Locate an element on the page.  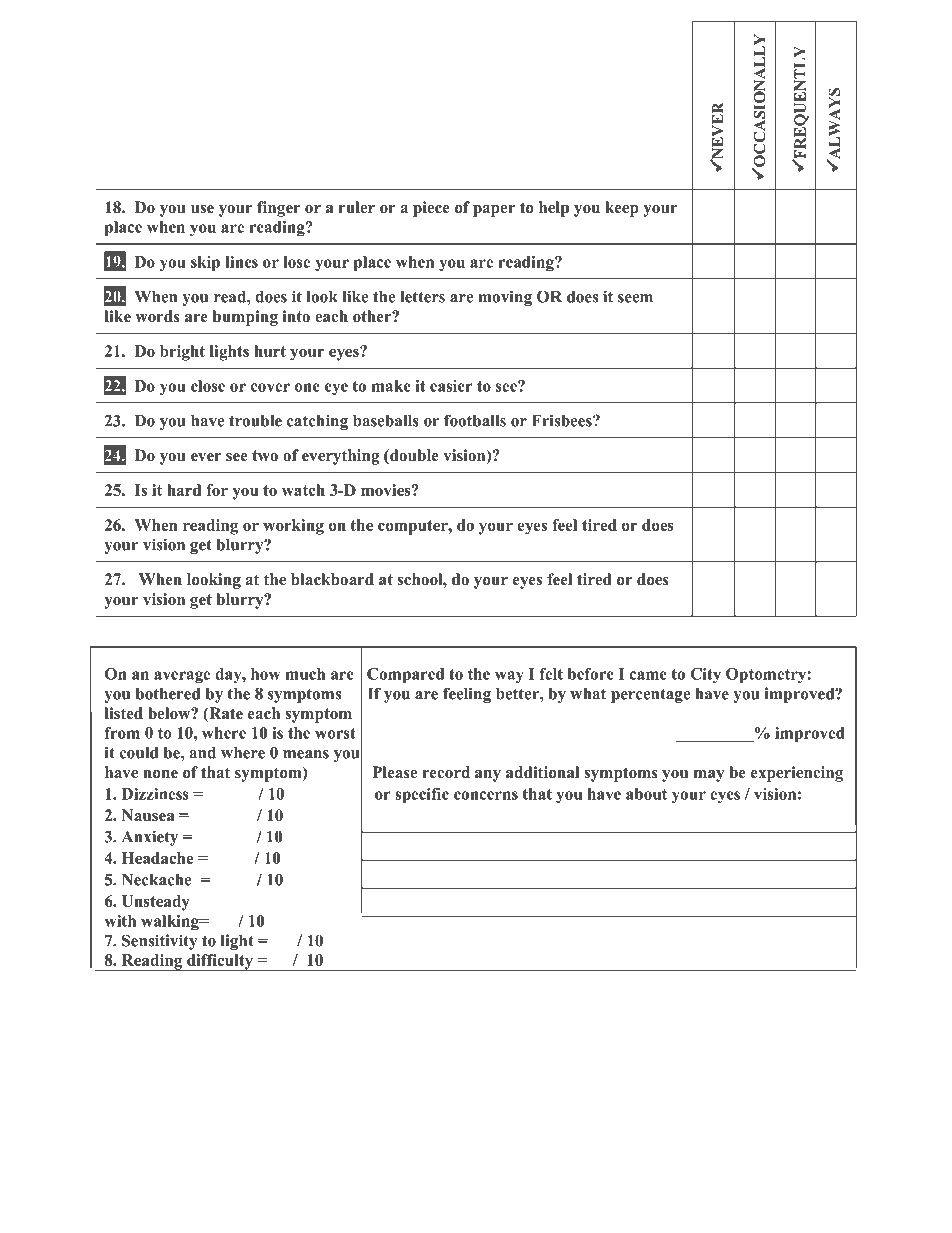
and is located at coordinates (203, 753).
